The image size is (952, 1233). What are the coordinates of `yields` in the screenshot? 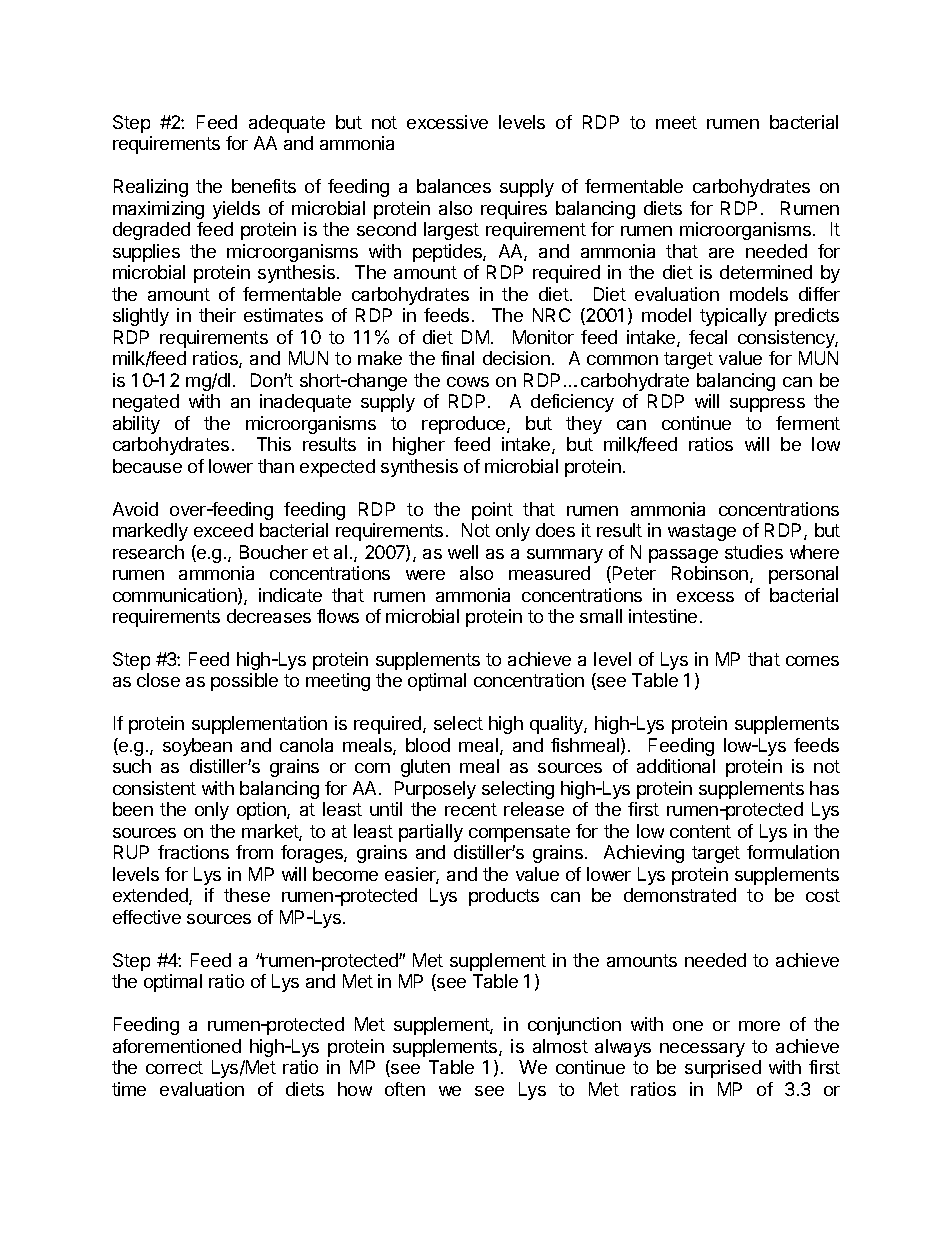 It's located at (236, 210).
